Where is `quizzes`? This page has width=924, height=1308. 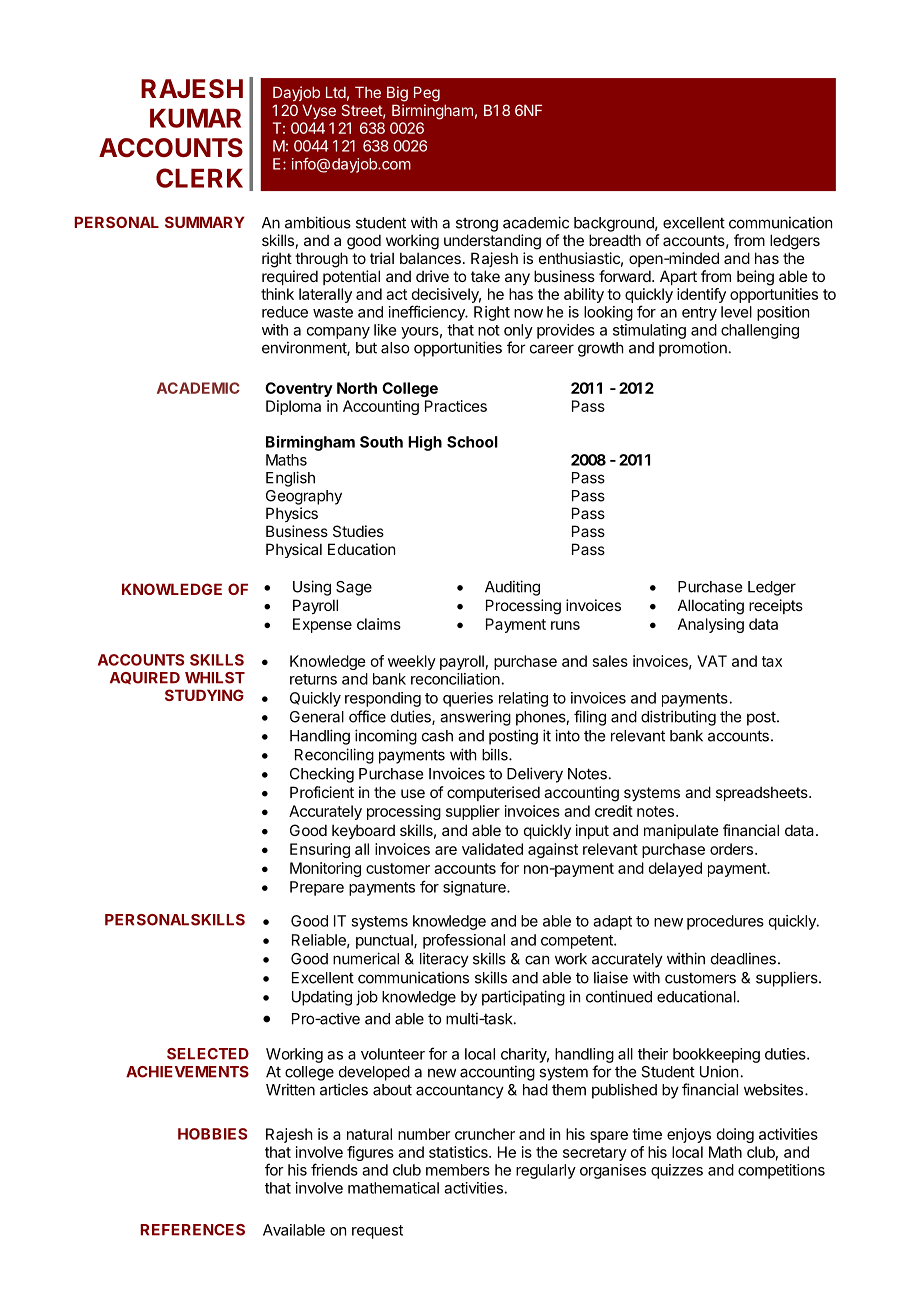 quizzes is located at coordinates (677, 1171).
